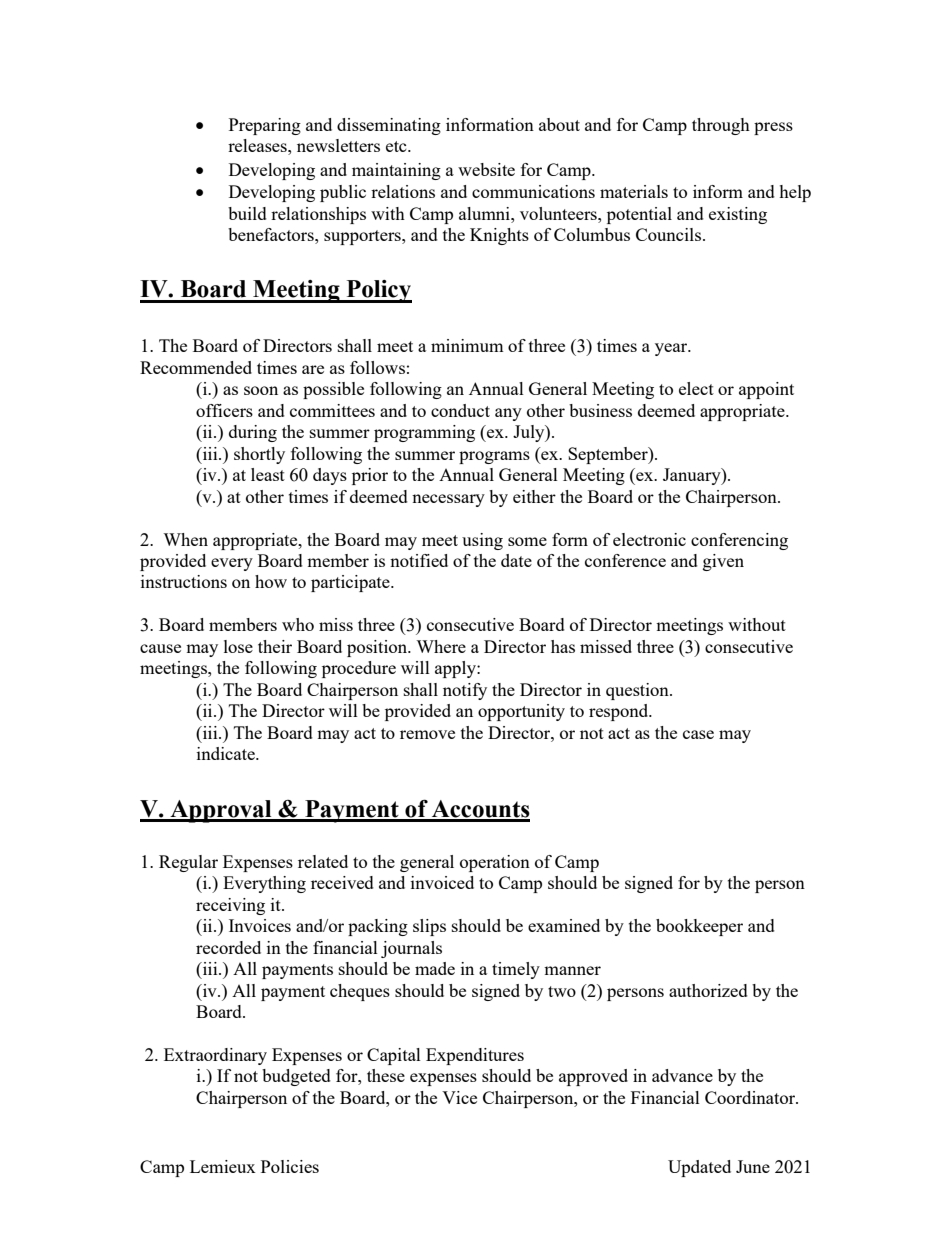 The width and height of the screenshot is (952, 1233). What do you see at coordinates (486, 169) in the screenshot?
I see `website` at bounding box center [486, 169].
